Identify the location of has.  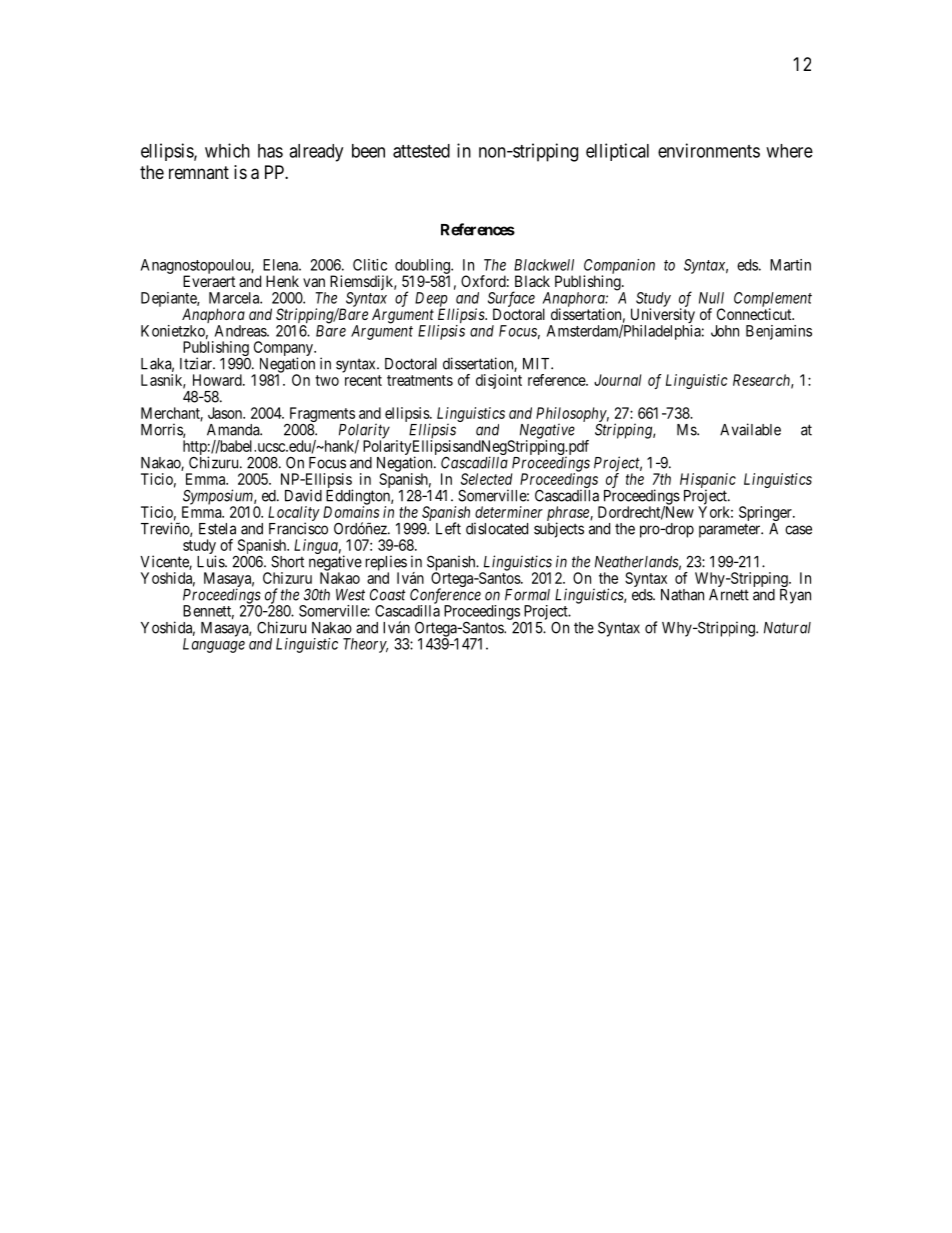
(270, 151).
